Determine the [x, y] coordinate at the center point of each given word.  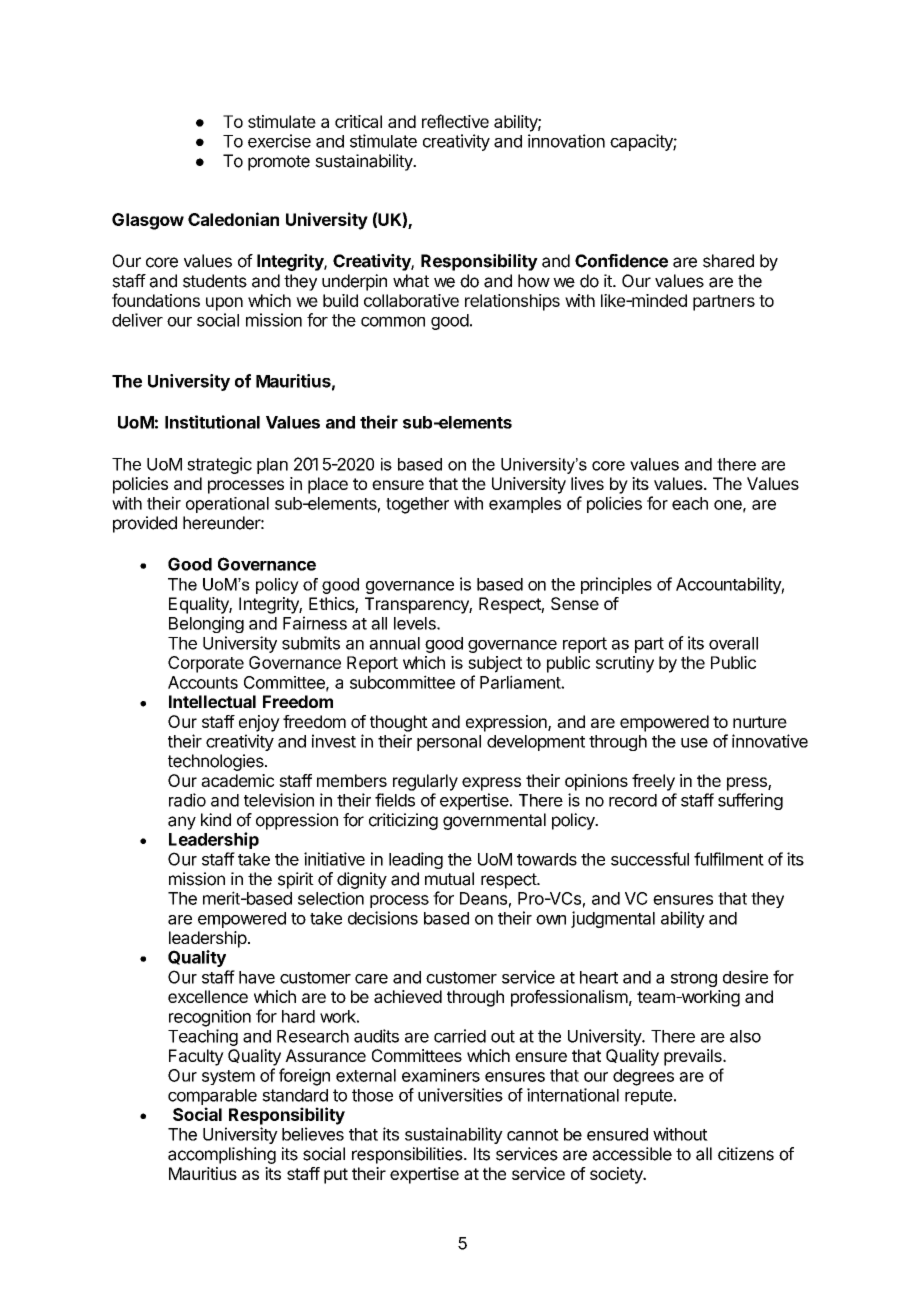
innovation [566, 141]
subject [495, 664]
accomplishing [222, 1155]
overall [733, 643]
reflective [455, 121]
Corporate [206, 664]
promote [279, 163]
